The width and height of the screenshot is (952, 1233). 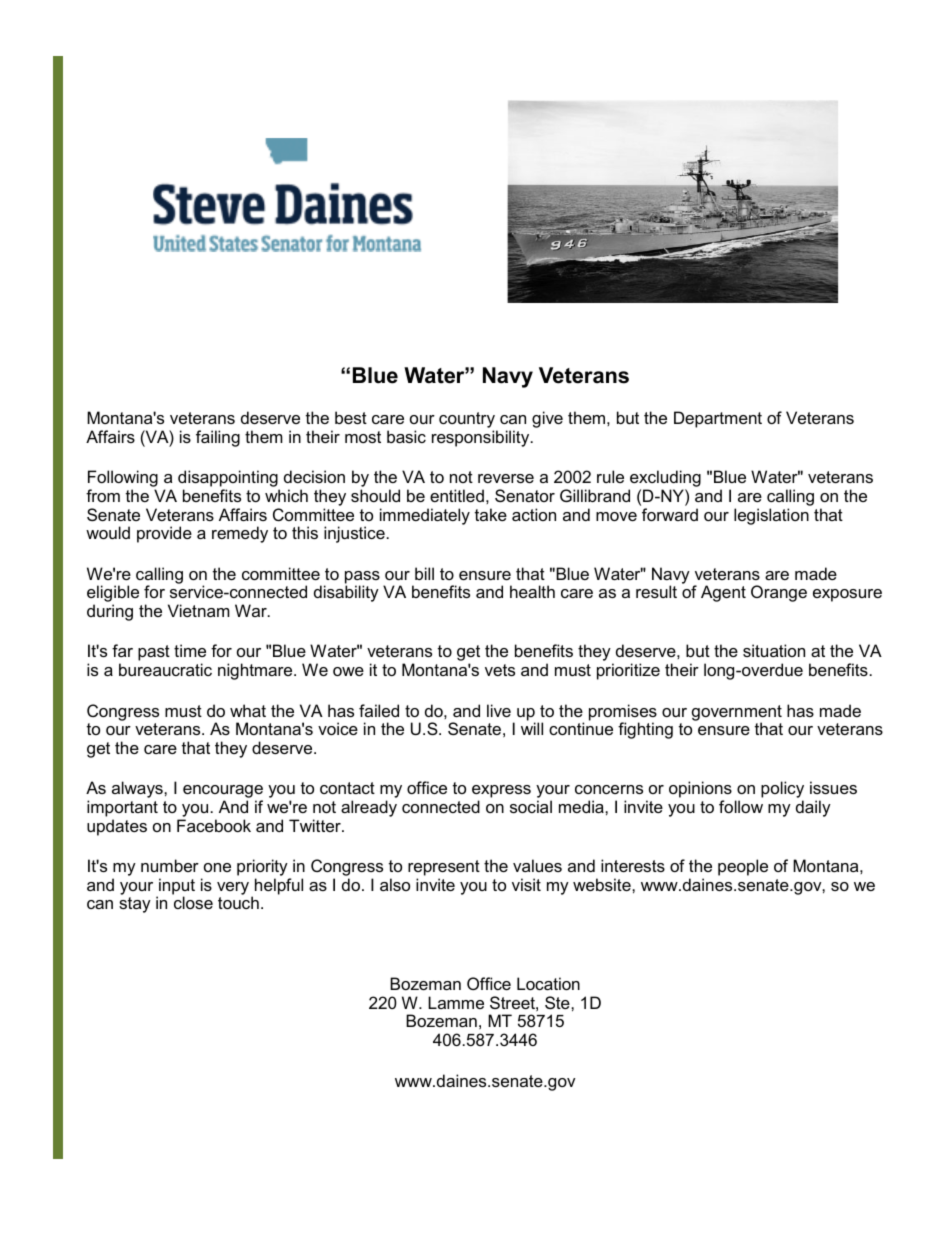 I want to click on people, so click(x=743, y=867).
